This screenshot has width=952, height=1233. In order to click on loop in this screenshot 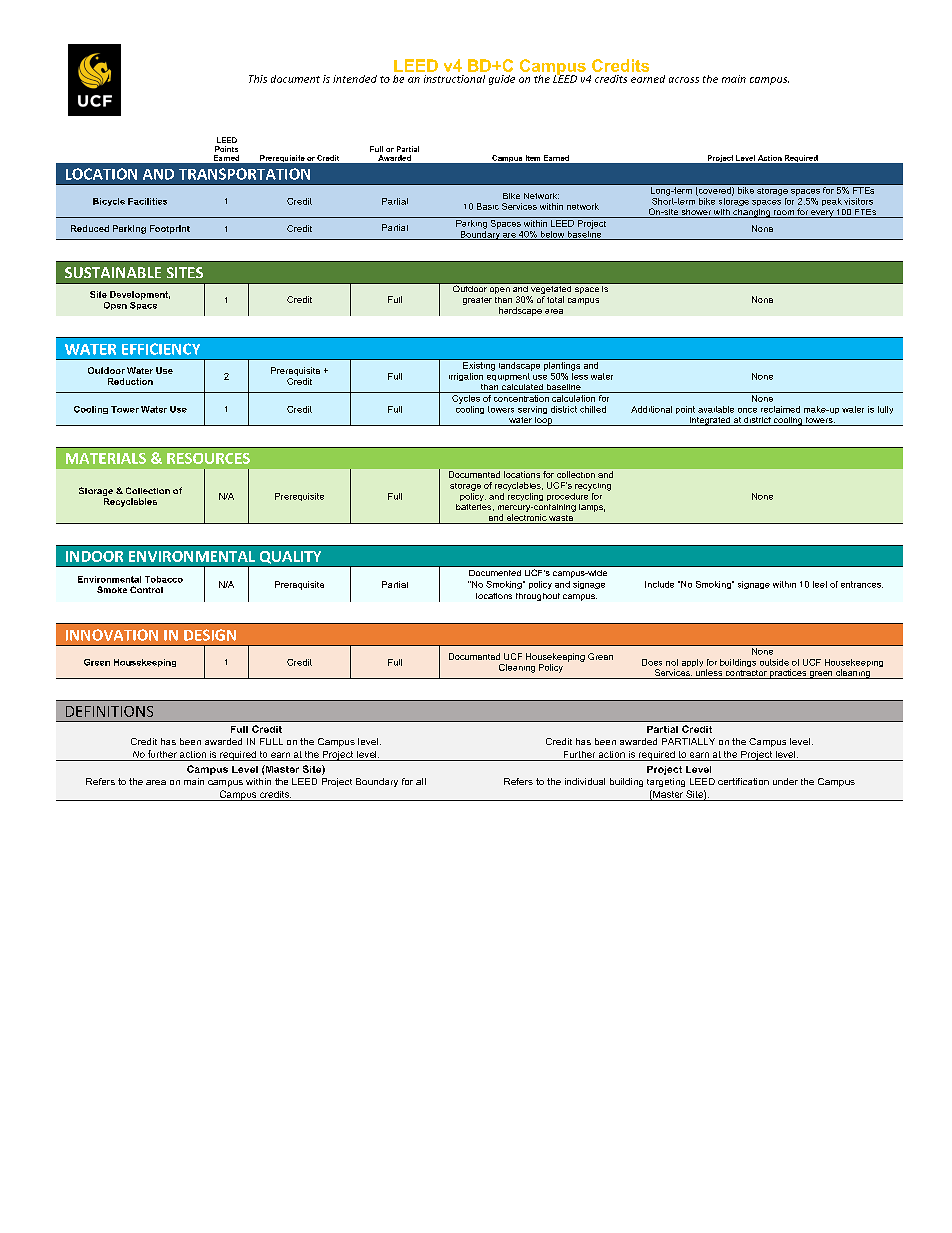, I will do `click(544, 421)`.
